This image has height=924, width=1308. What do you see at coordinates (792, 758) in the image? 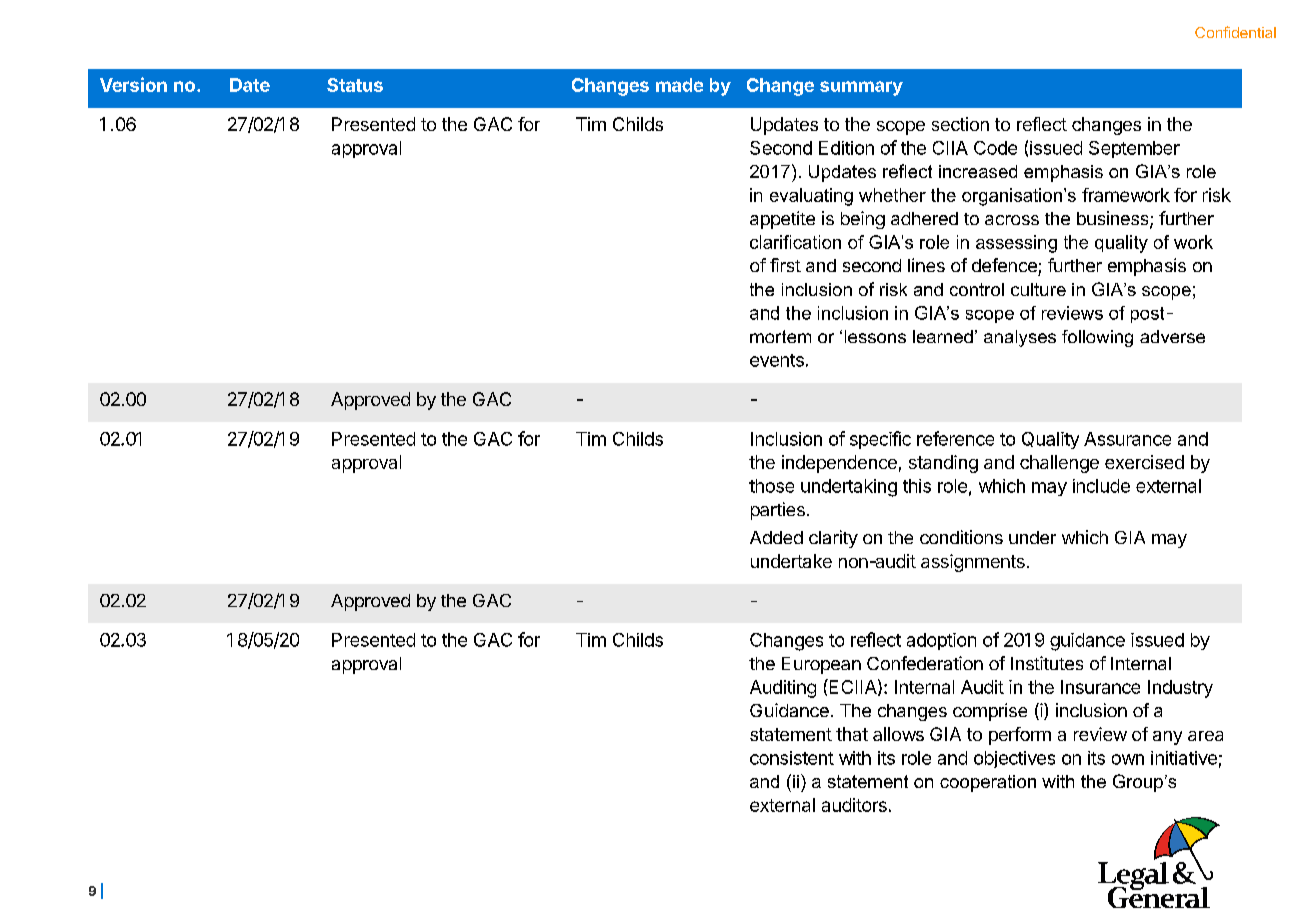
I see `consistent` at bounding box center [792, 758].
